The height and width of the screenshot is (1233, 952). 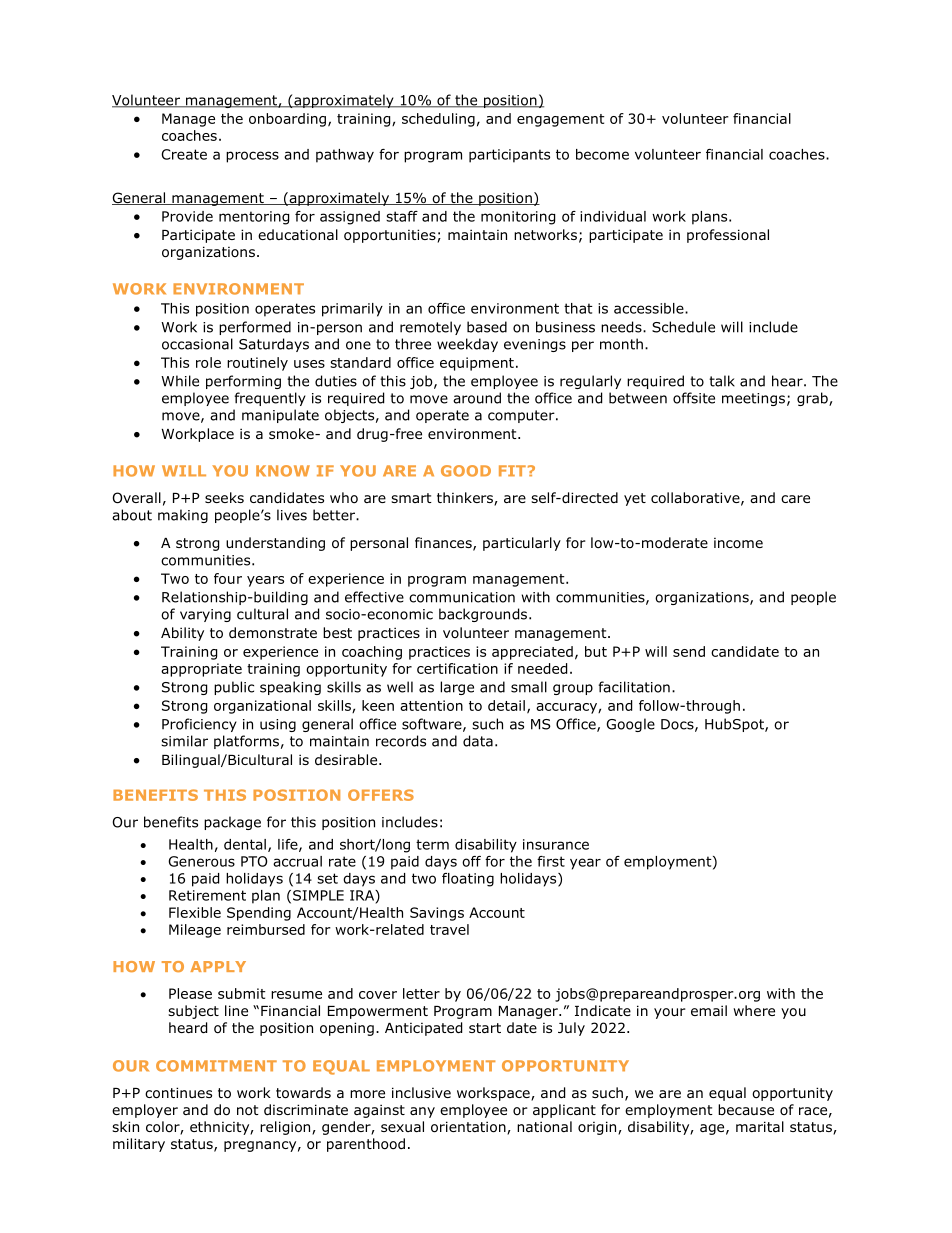 What do you see at coordinates (728, 236) in the screenshot?
I see `professional` at bounding box center [728, 236].
